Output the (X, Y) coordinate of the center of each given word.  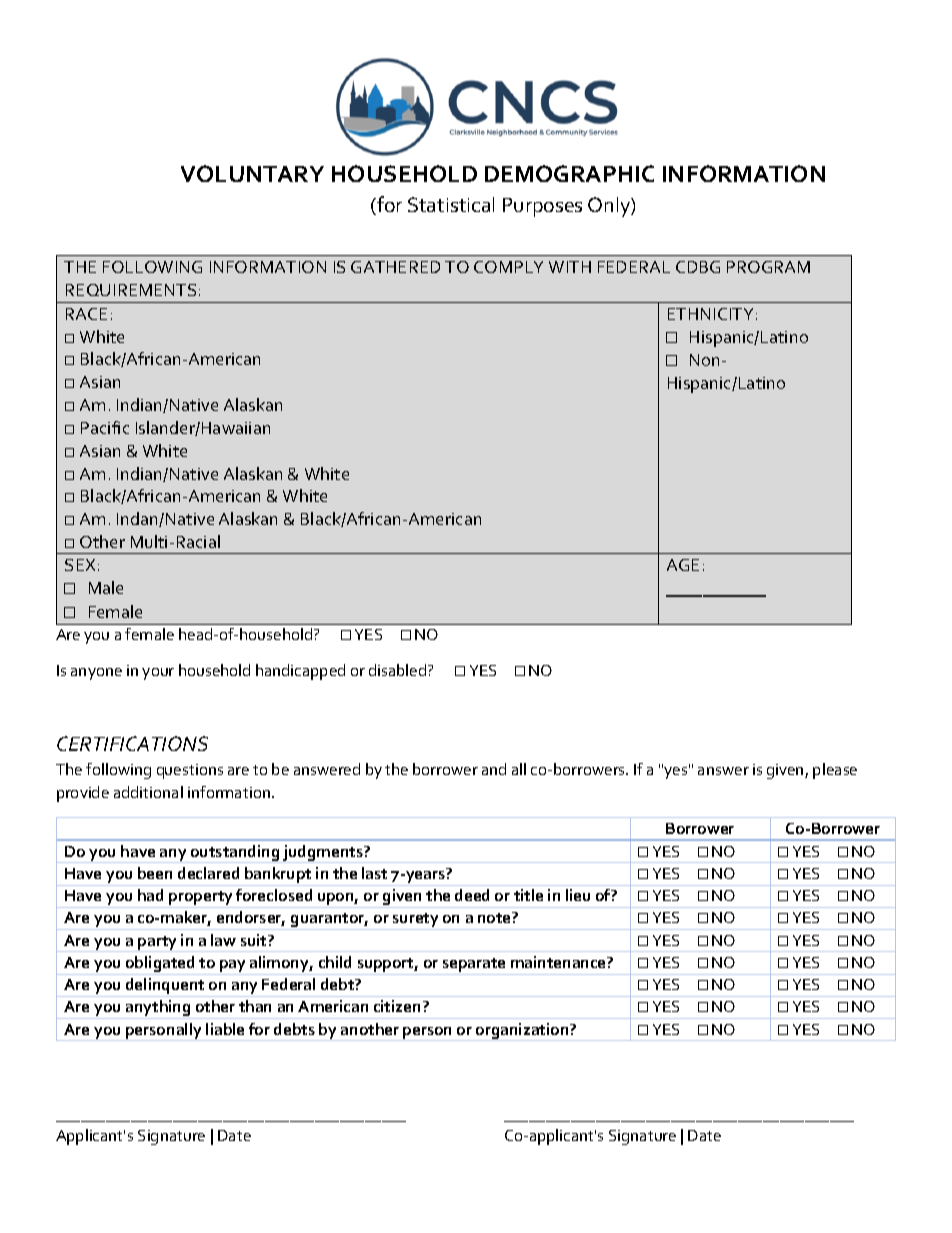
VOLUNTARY (252, 173)
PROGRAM (768, 267)
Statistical (451, 204)
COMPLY (508, 267)
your (158, 674)
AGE (683, 565)
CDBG (698, 267)
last (374, 873)
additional (148, 792)
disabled (399, 670)
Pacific (105, 427)
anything (158, 1009)
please (835, 771)
